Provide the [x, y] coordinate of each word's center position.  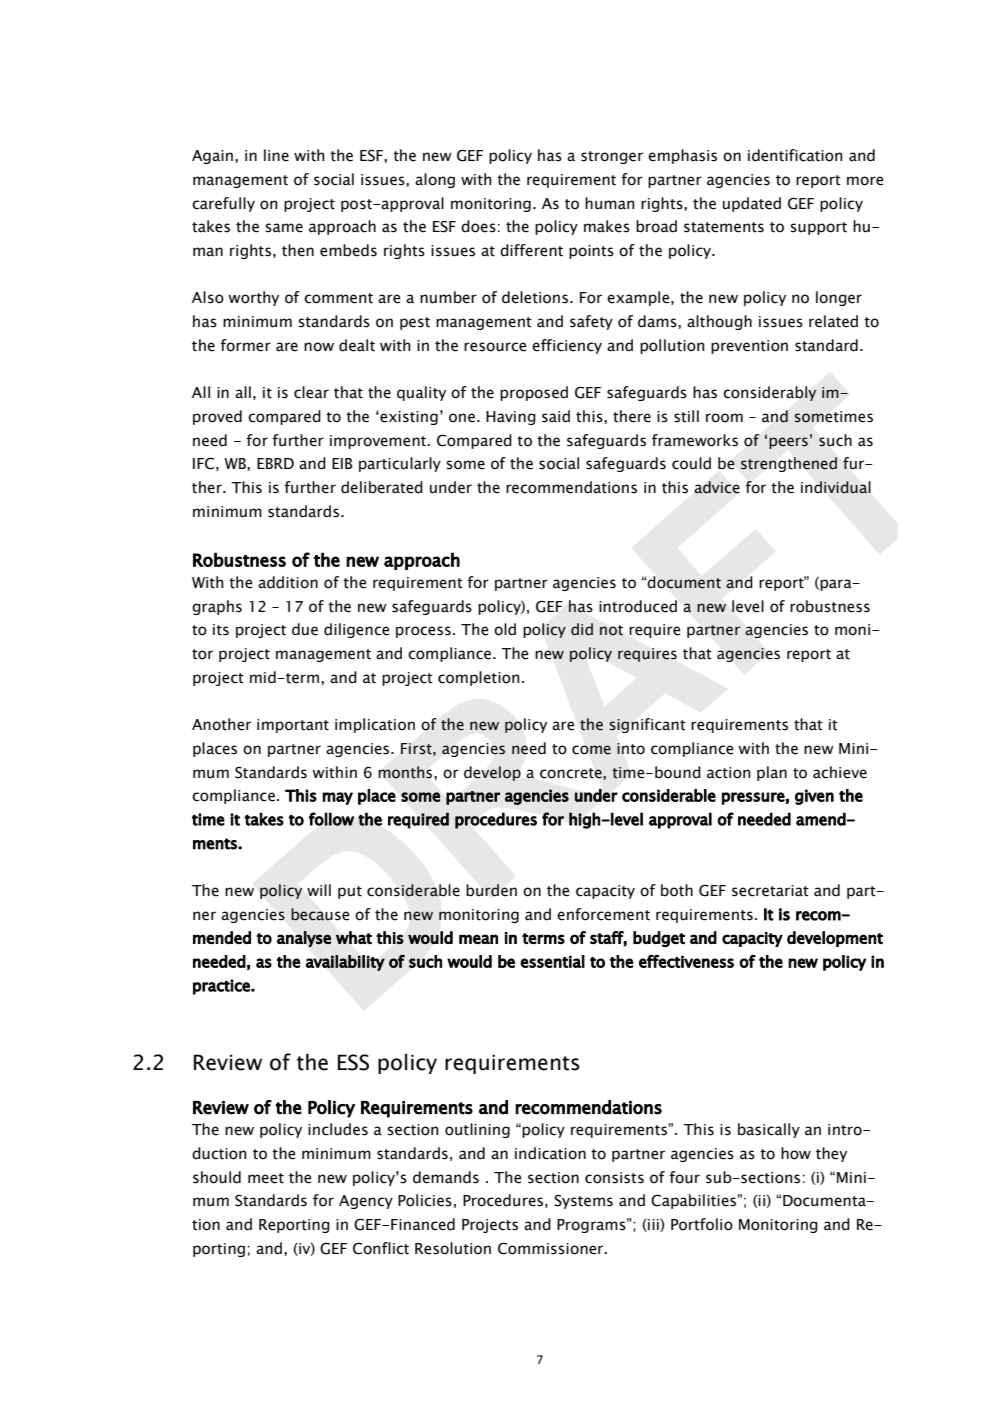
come [591, 750]
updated [752, 204]
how [796, 1153]
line [276, 155]
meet [266, 1178]
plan [772, 773]
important [293, 726]
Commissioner [552, 1249]
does [478, 226]
